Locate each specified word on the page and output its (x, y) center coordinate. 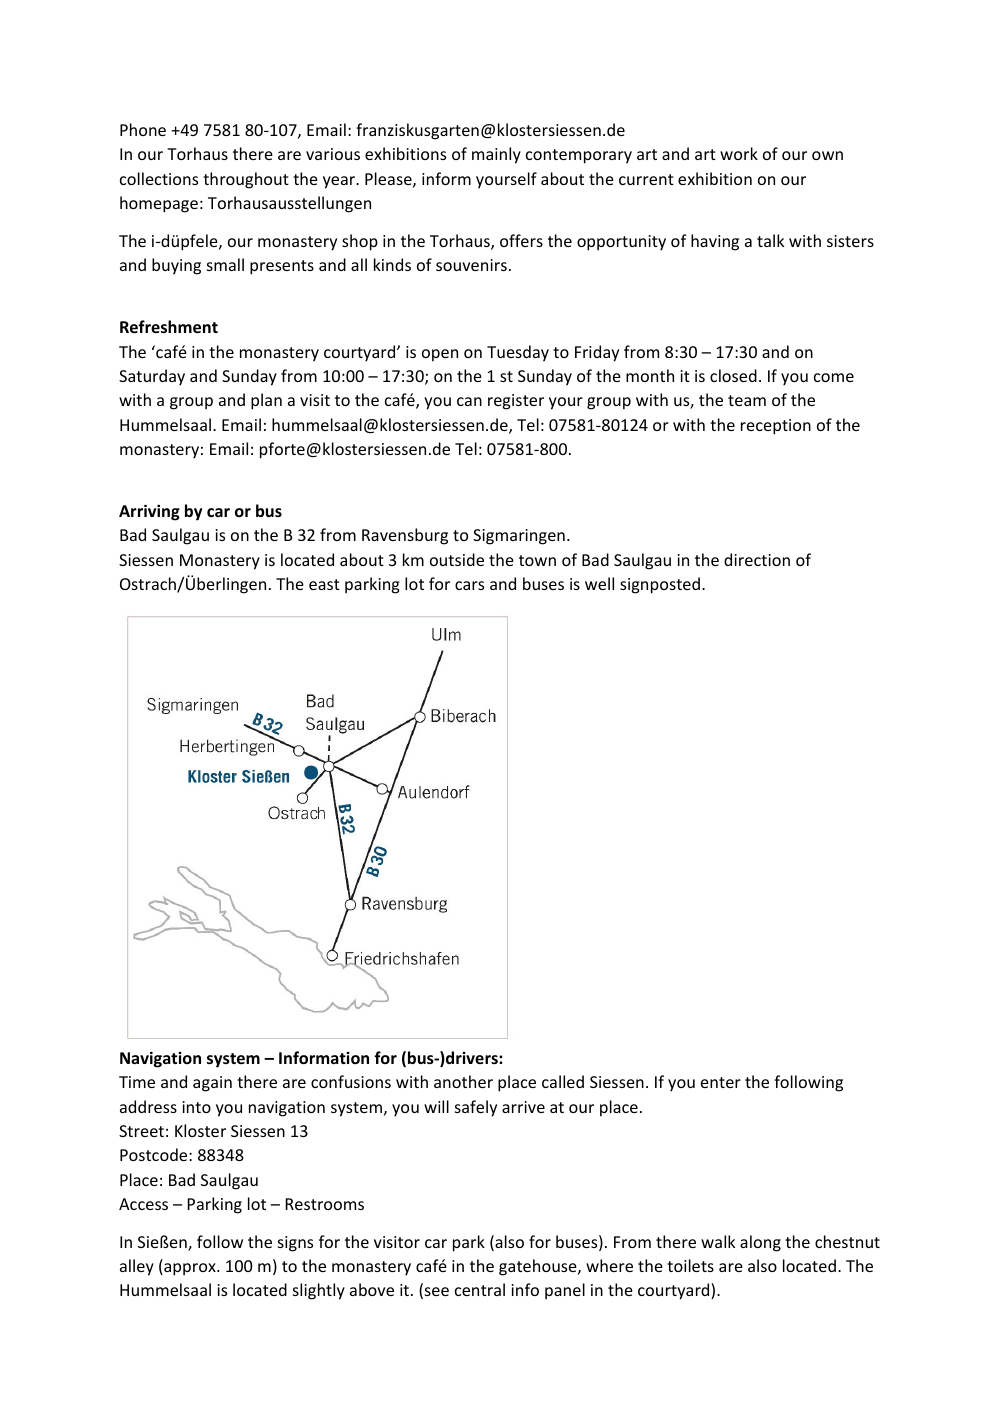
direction (757, 559)
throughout (246, 180)
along (760, 1243)
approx (190, 1269)
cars (469, 585)
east (324, 584)
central (480, 1289)
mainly (496, 155)
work (739, 153)
